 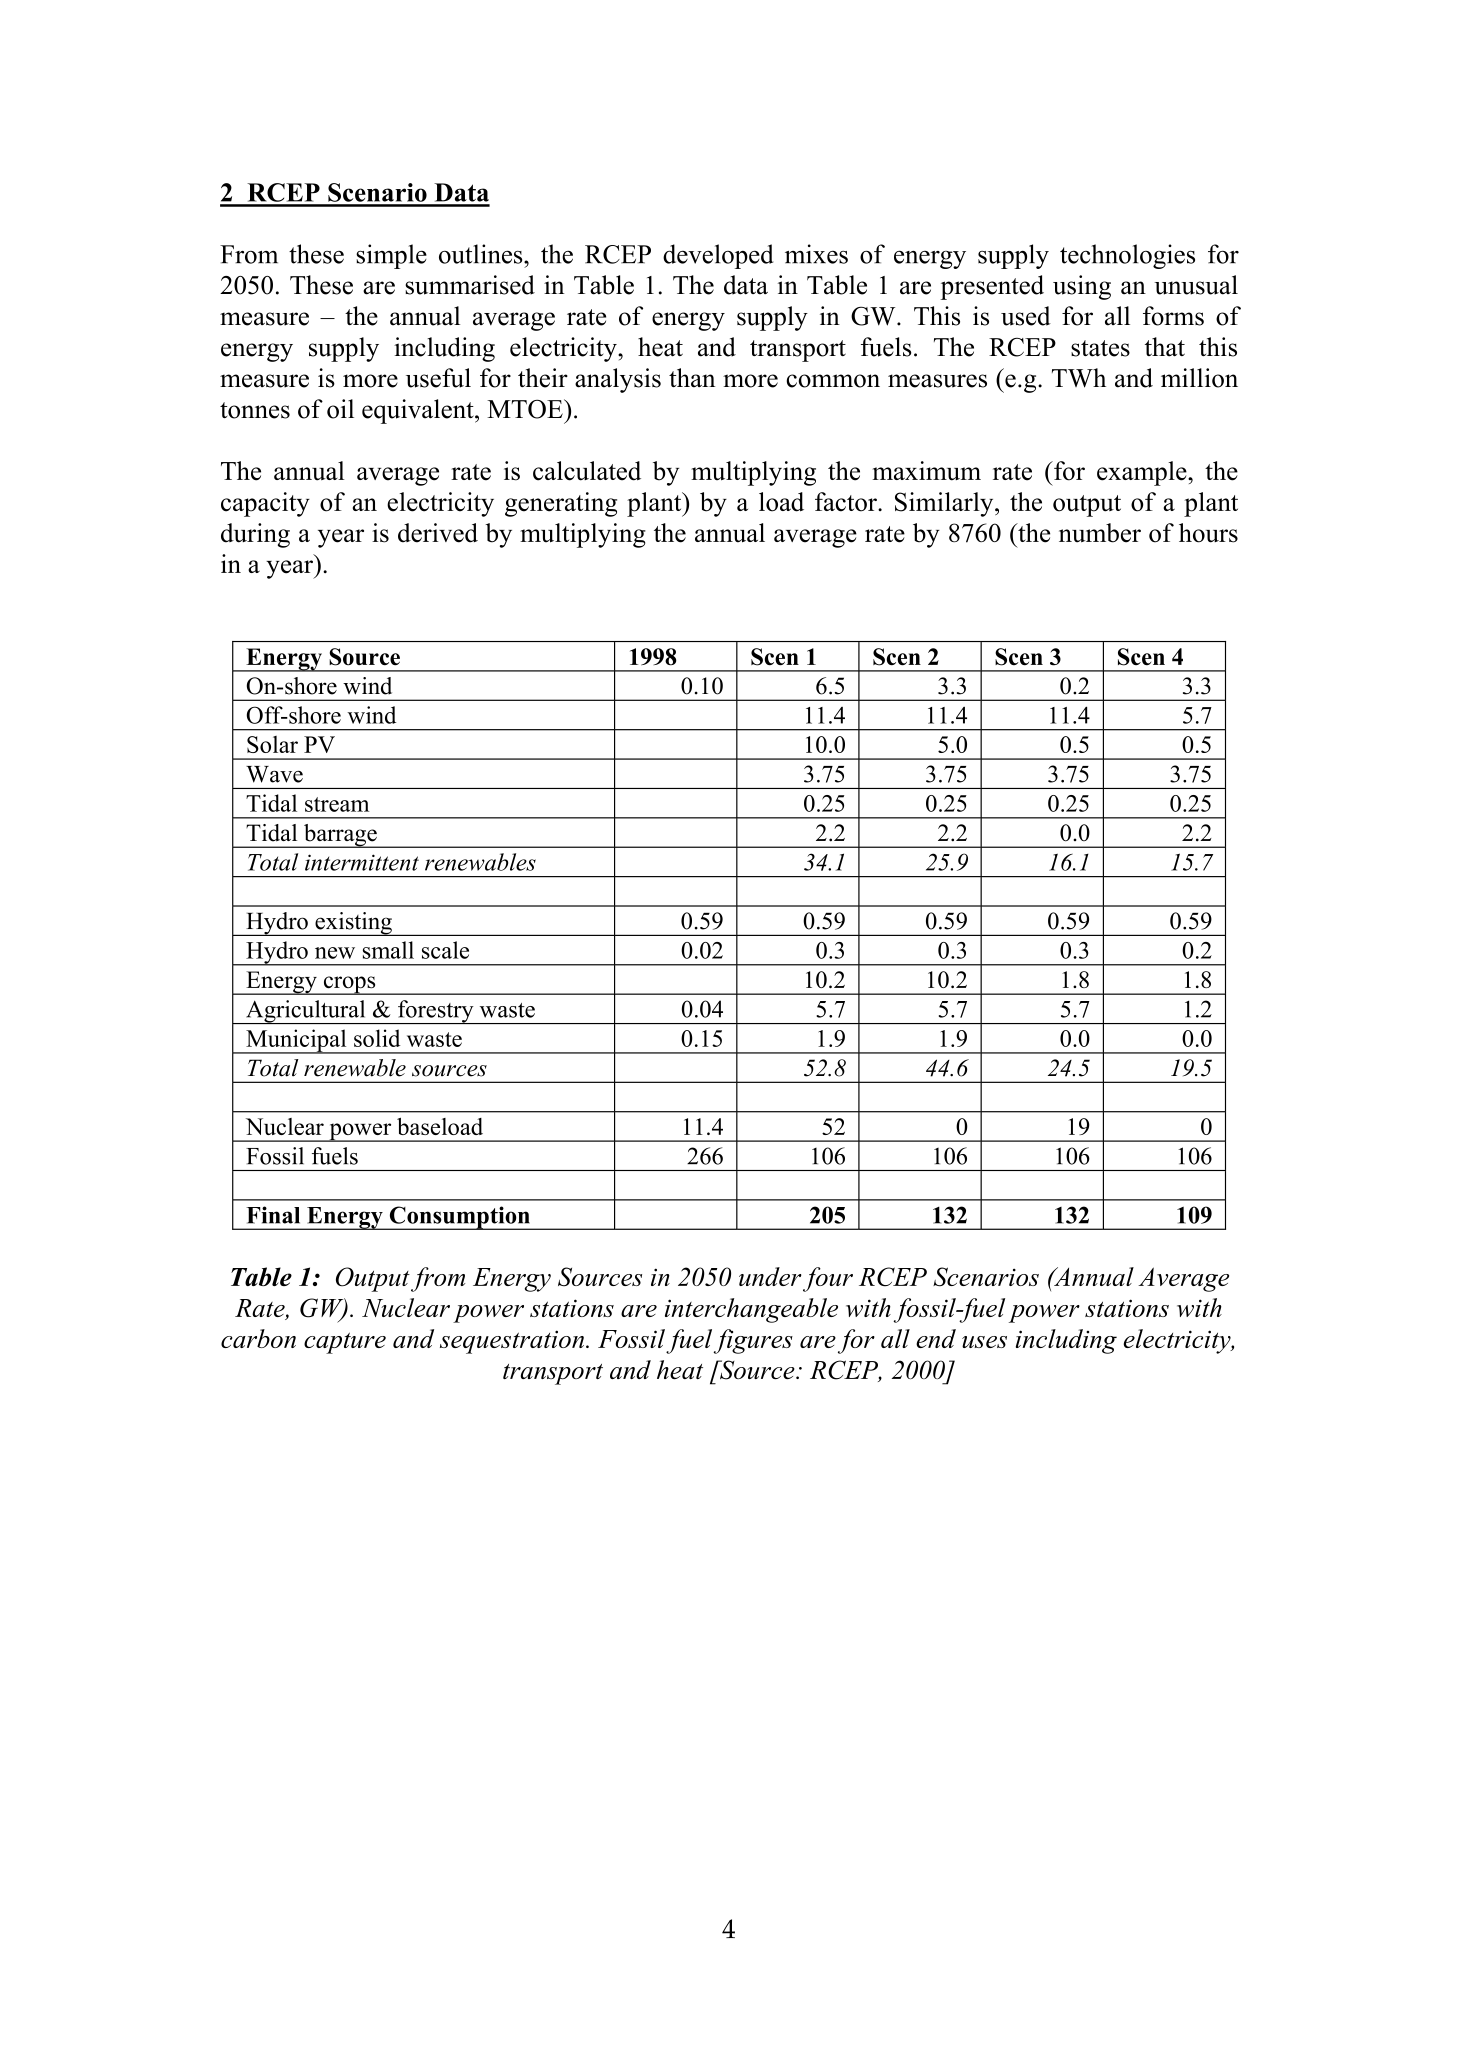 What do you see at coordinates (345, 1343) in the screenshot?
I see `capture` at bounding box center [345, 1343].
